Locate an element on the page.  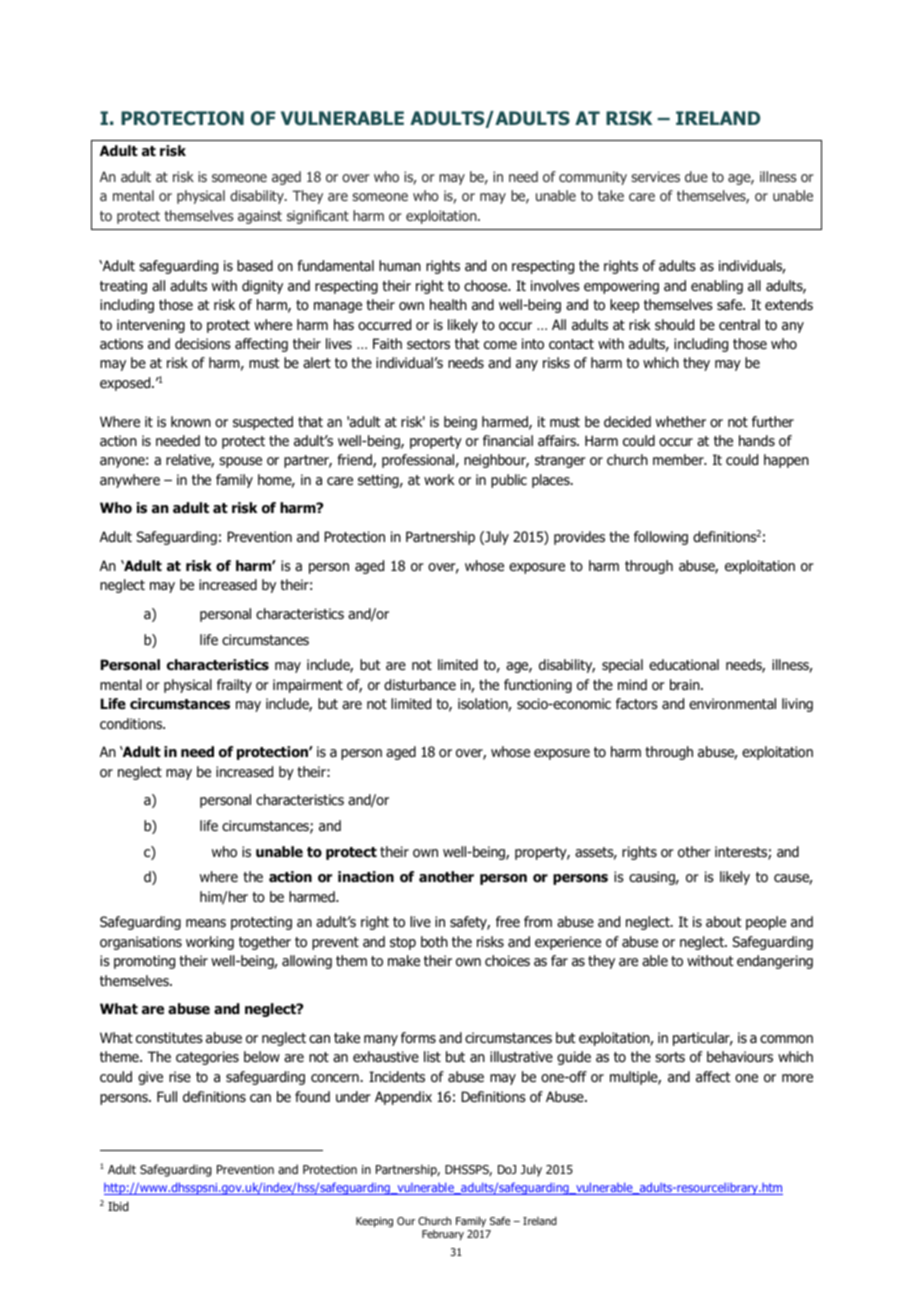
means is located at coordinates (206, 923).
